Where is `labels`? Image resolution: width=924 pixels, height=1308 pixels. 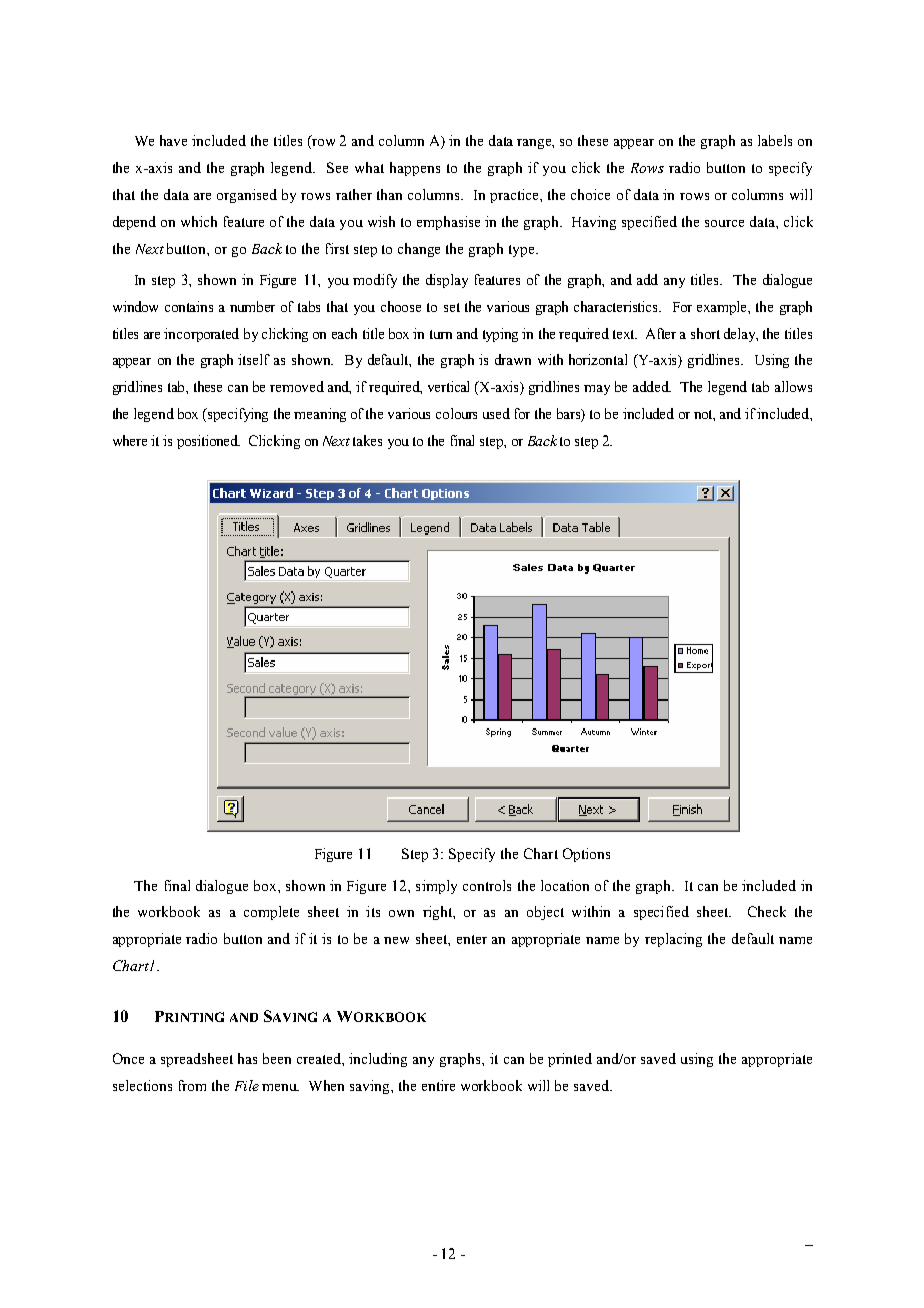 labels is located at coordinates (775, 140).
